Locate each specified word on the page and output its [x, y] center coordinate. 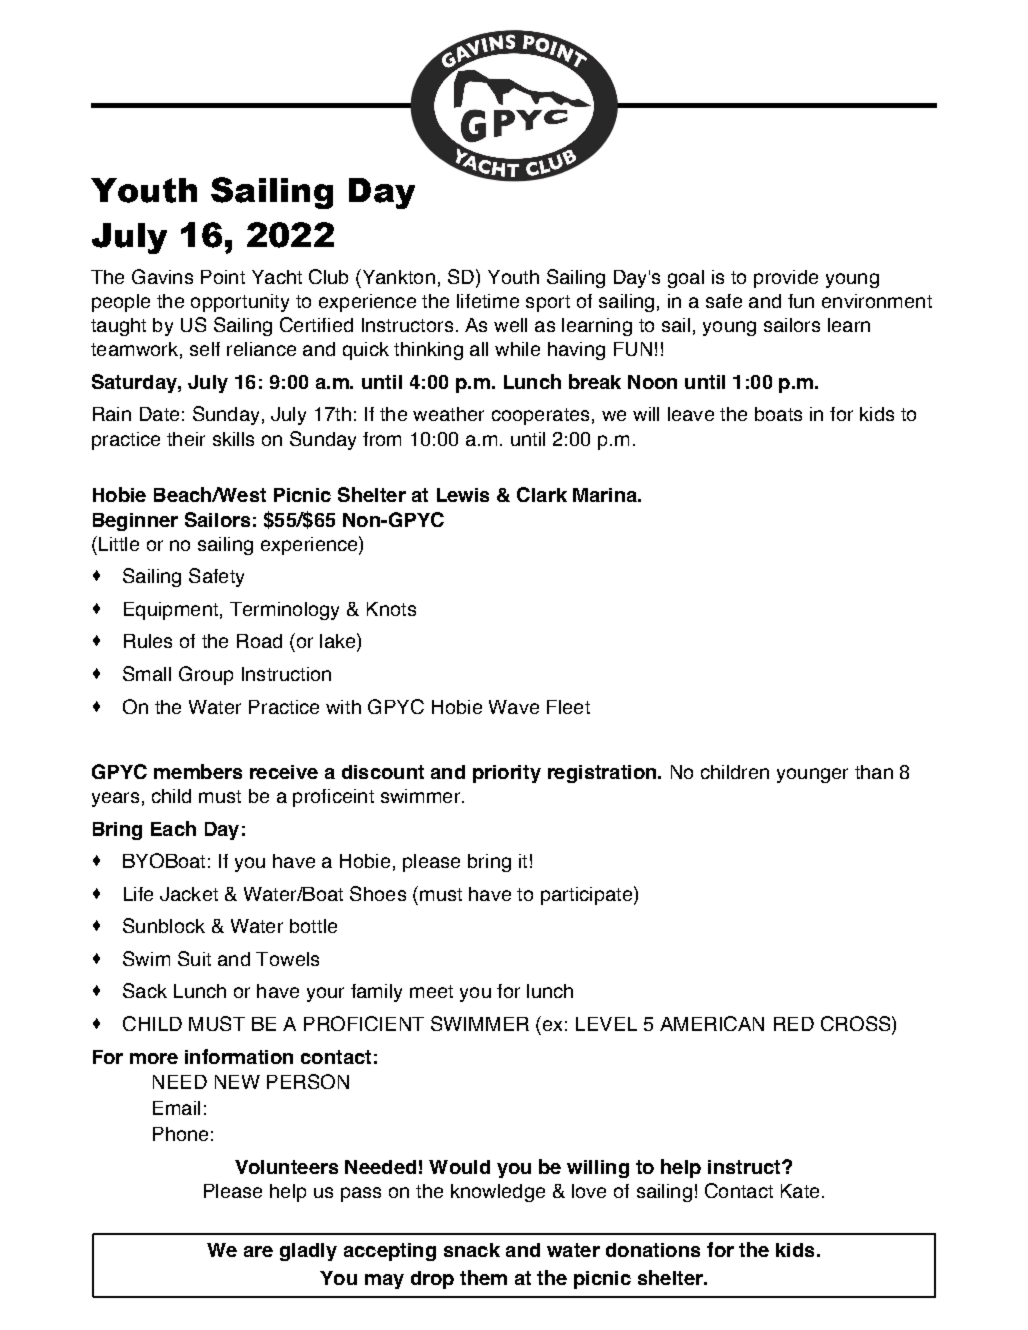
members [198, 771]
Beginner [135, 522]
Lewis [463, 495]
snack [472, 1250]
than [874, 772]
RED [794, 1024]
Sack [145, 990]
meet [431, 991]
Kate [800, 1191]
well [510, 325]
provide [786, 279]
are [258, 1251]
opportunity [240, 303]
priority [507, 774]
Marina [606, 495]
